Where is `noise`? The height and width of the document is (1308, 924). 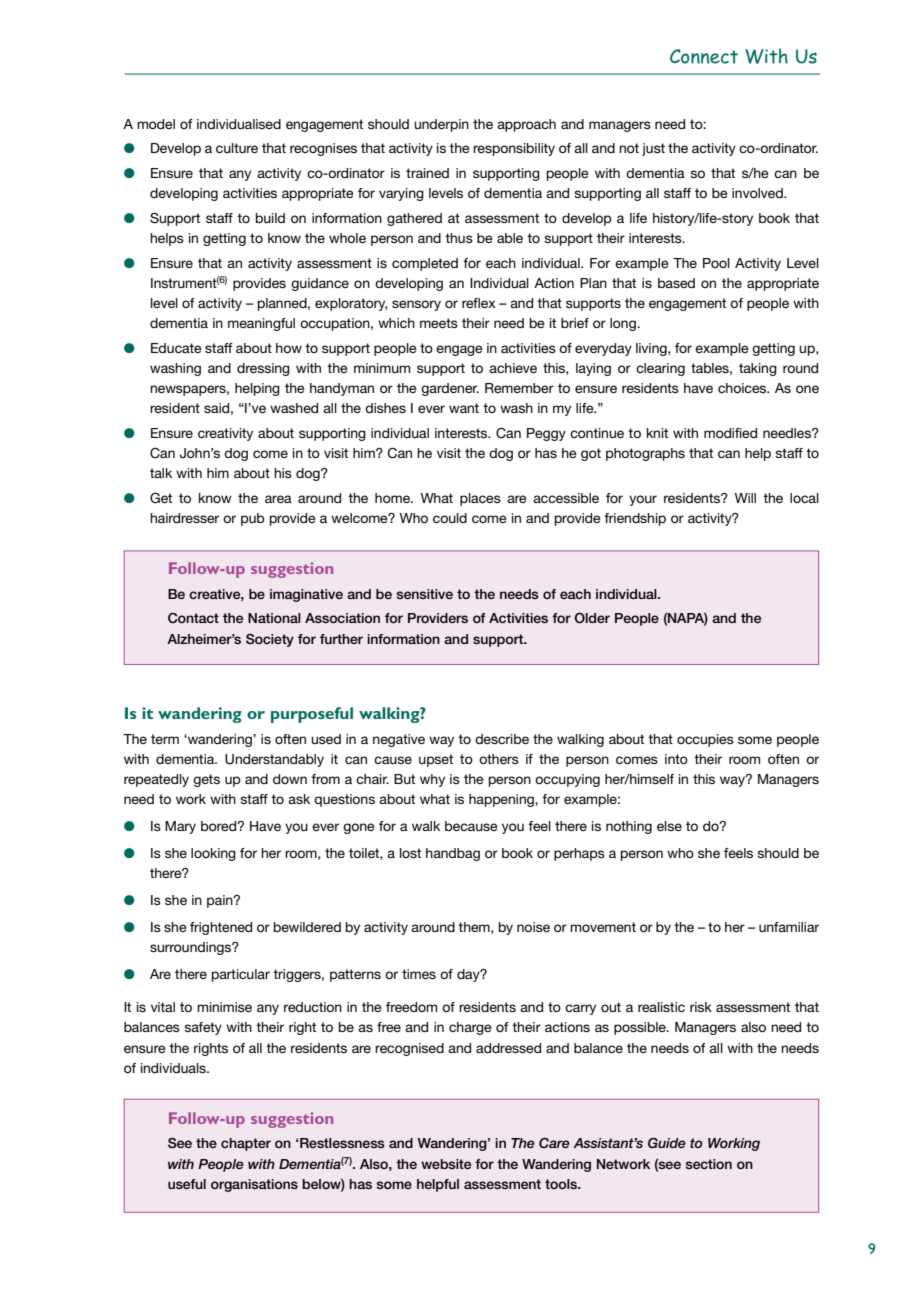
noise is located at coordinates (533, 927).
